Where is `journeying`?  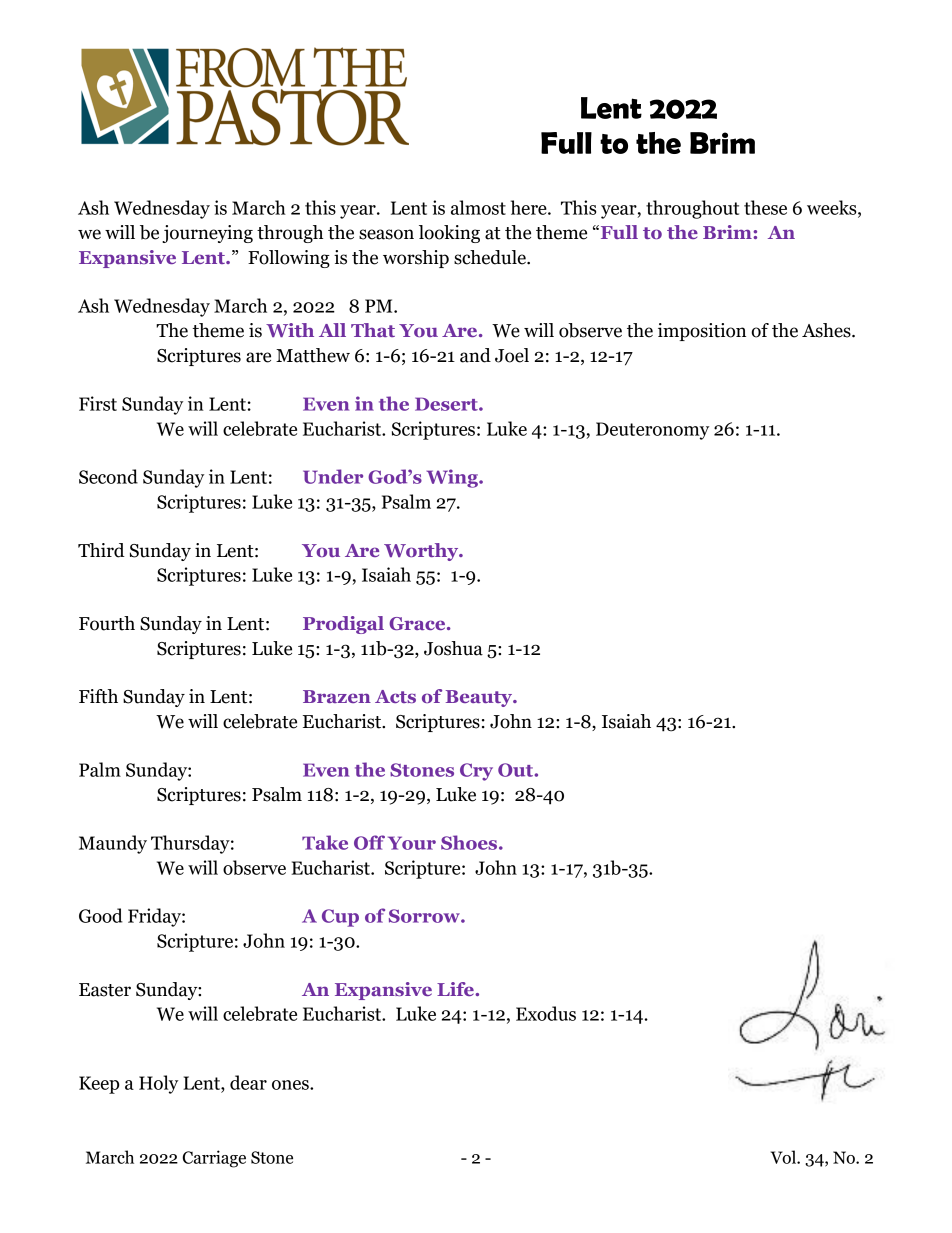
journeying is located at coordinates (207, 234).
